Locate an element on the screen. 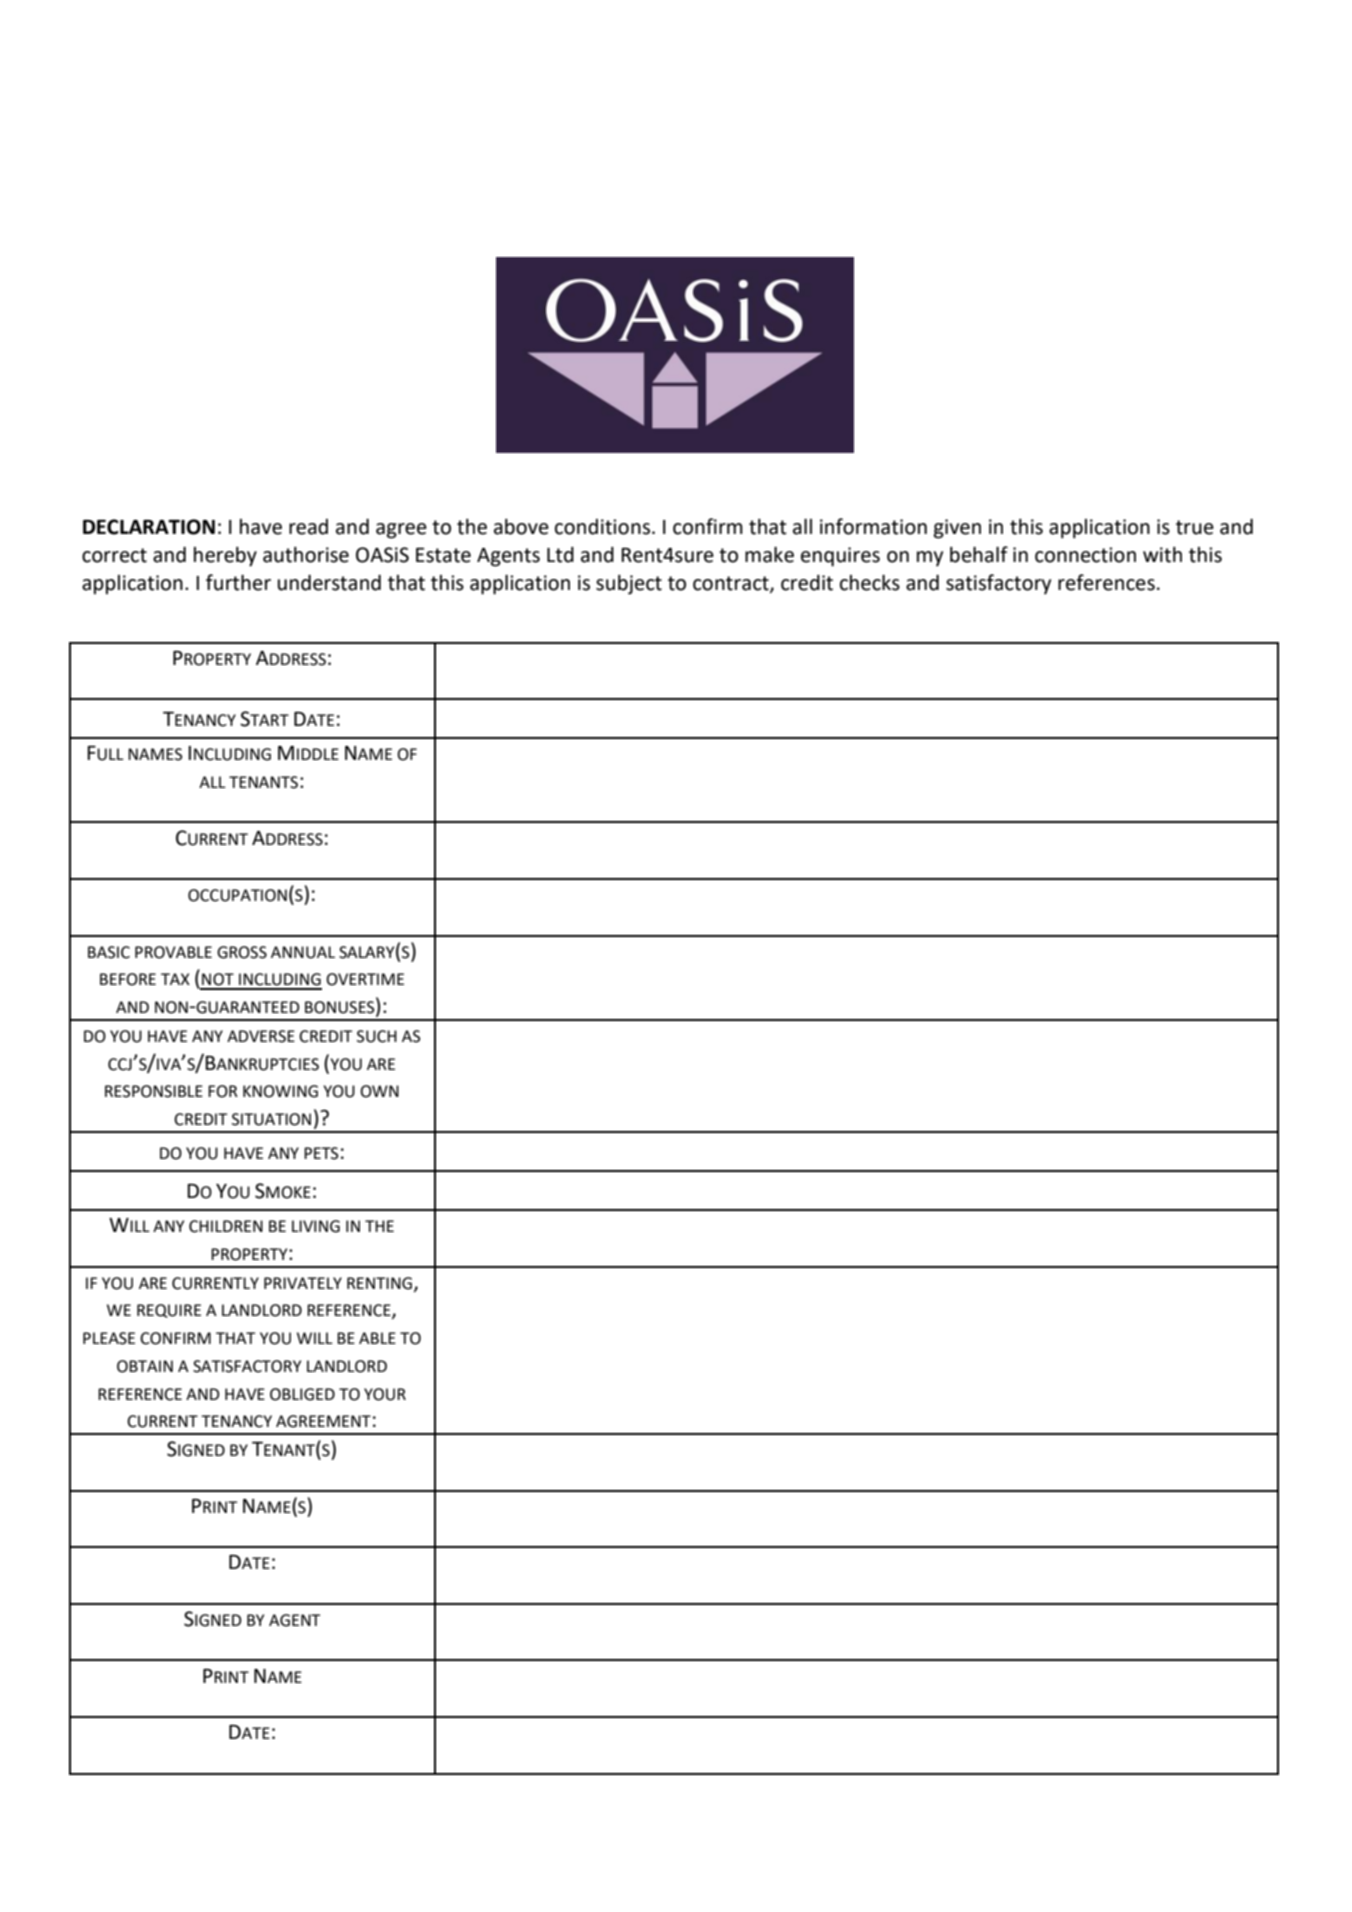 This screenshot has height=1912, width=1352. hereby is located at coordinates (225, 557).
